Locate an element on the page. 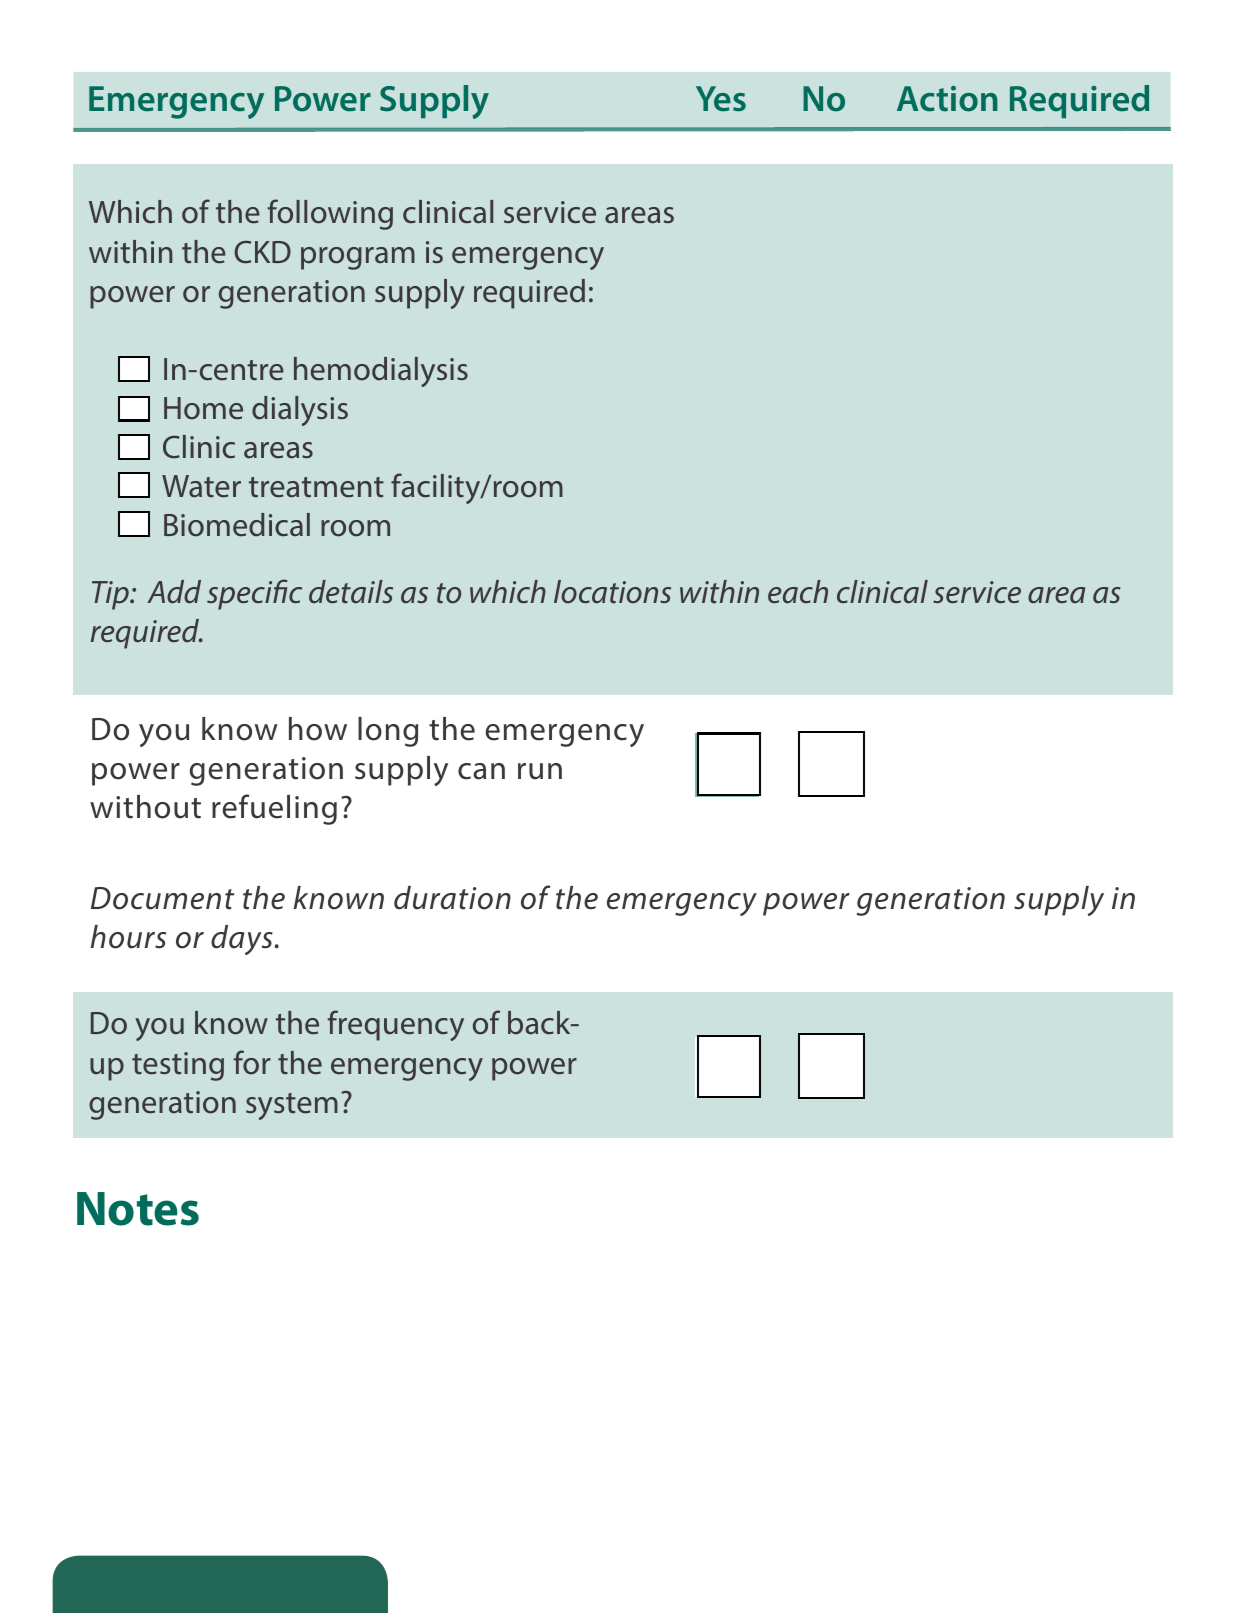  following is located at coordinates (330, 214).
